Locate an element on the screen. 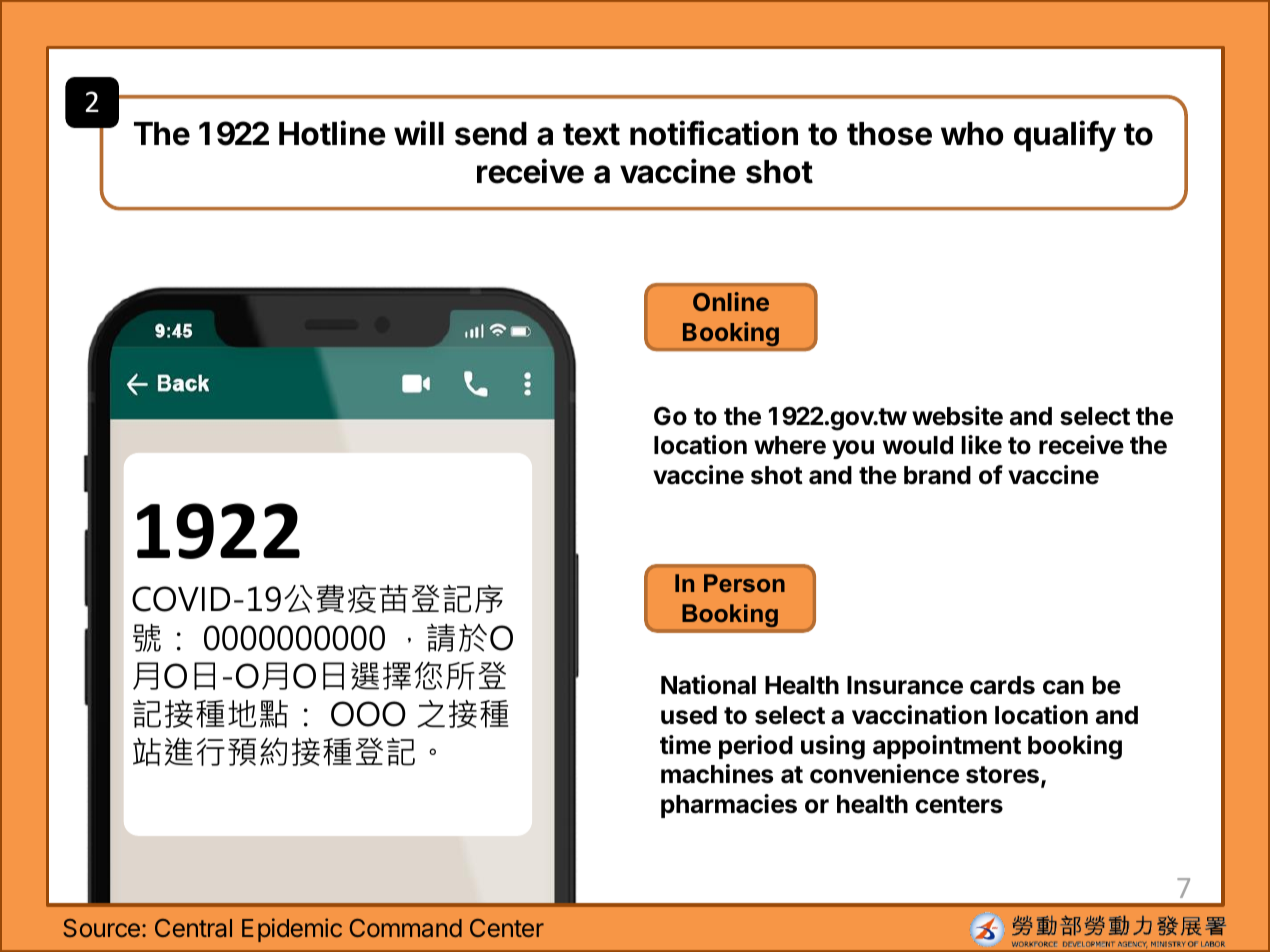 The height and width of the screenshot is (952, 1270). Hotline is located at coordinates (332, 133).
